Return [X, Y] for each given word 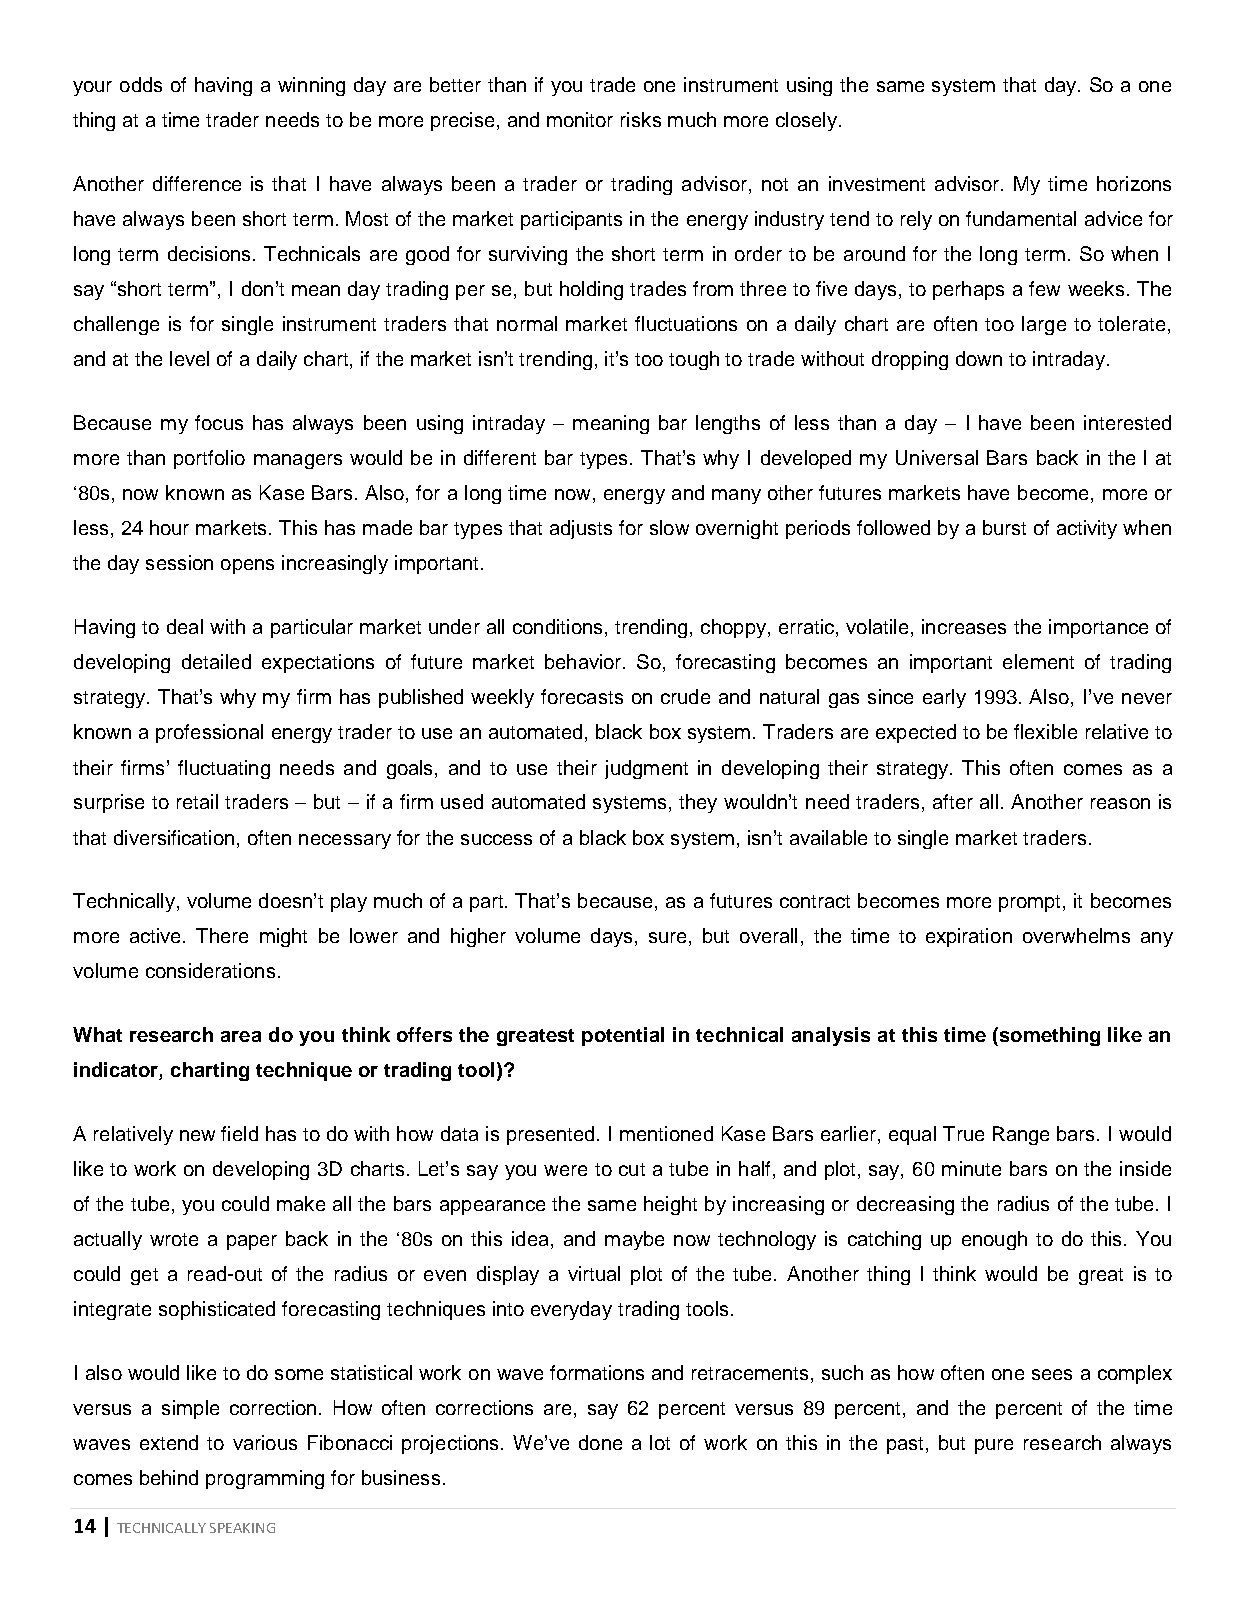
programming [265, 1479]
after [953, 801]
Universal [937, 457]
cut [632, 1169]
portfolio [209, 459]
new [197, 1135]
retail [197, 801]
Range [1021, 1135]
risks [641, 119]
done [600, 1442]
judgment [646, 769]
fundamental [1021, 218]
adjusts [581, 529]
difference [197, 183]
